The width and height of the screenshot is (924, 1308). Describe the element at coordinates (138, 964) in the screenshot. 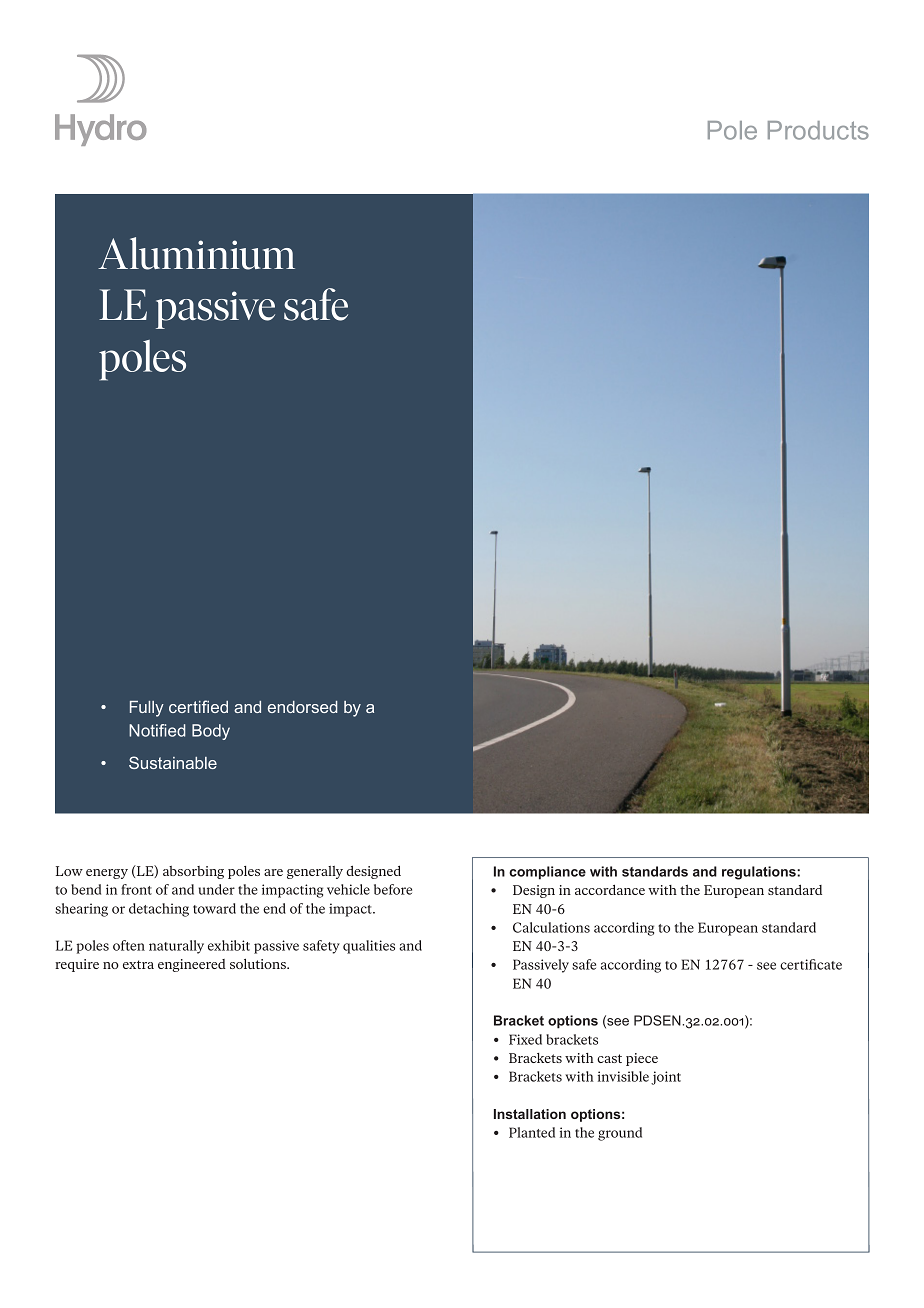

I see `extra` at that location.
